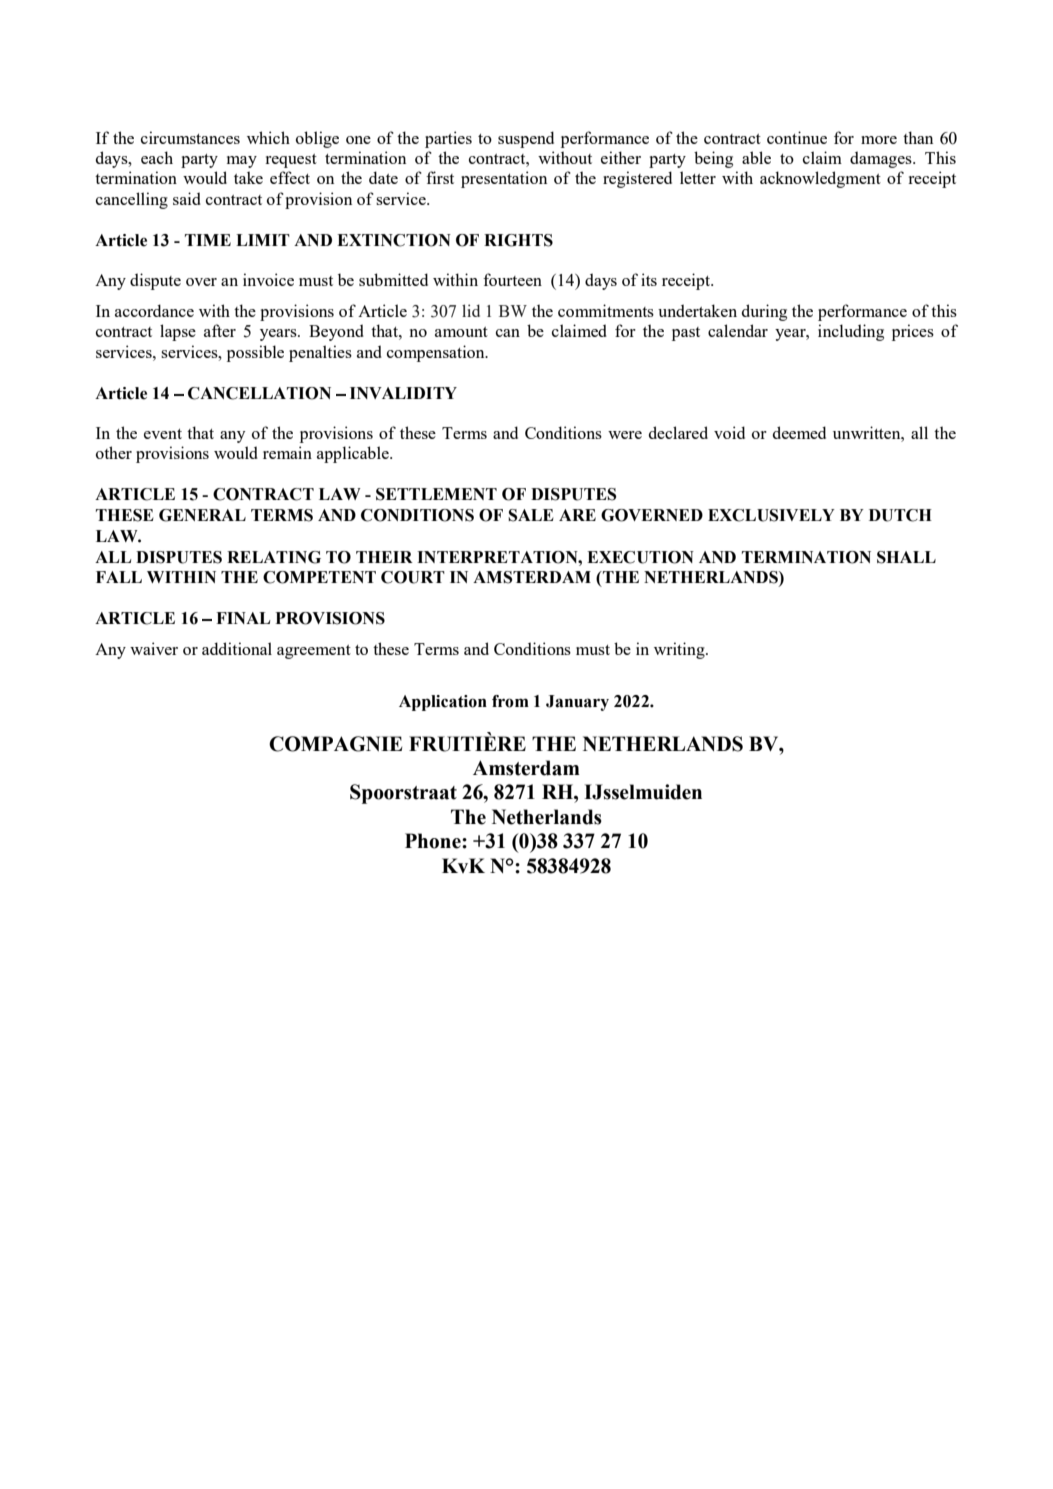 This image has width=1053, height=1489. Describe the element at coordinates (434, 841) in the image. I see `Phone` at that location.
